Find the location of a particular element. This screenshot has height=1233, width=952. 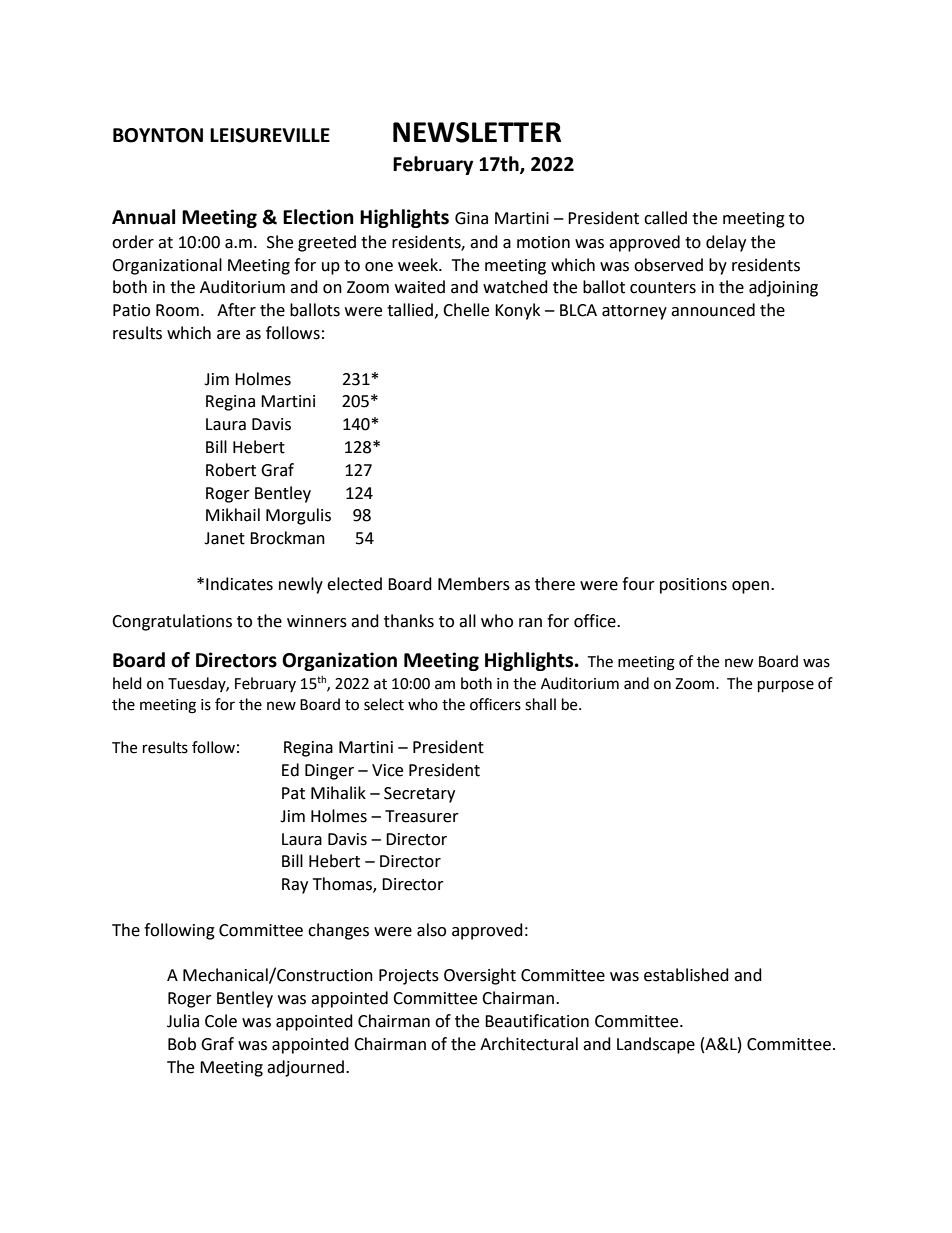

called is located at coordinates (665, 218).
